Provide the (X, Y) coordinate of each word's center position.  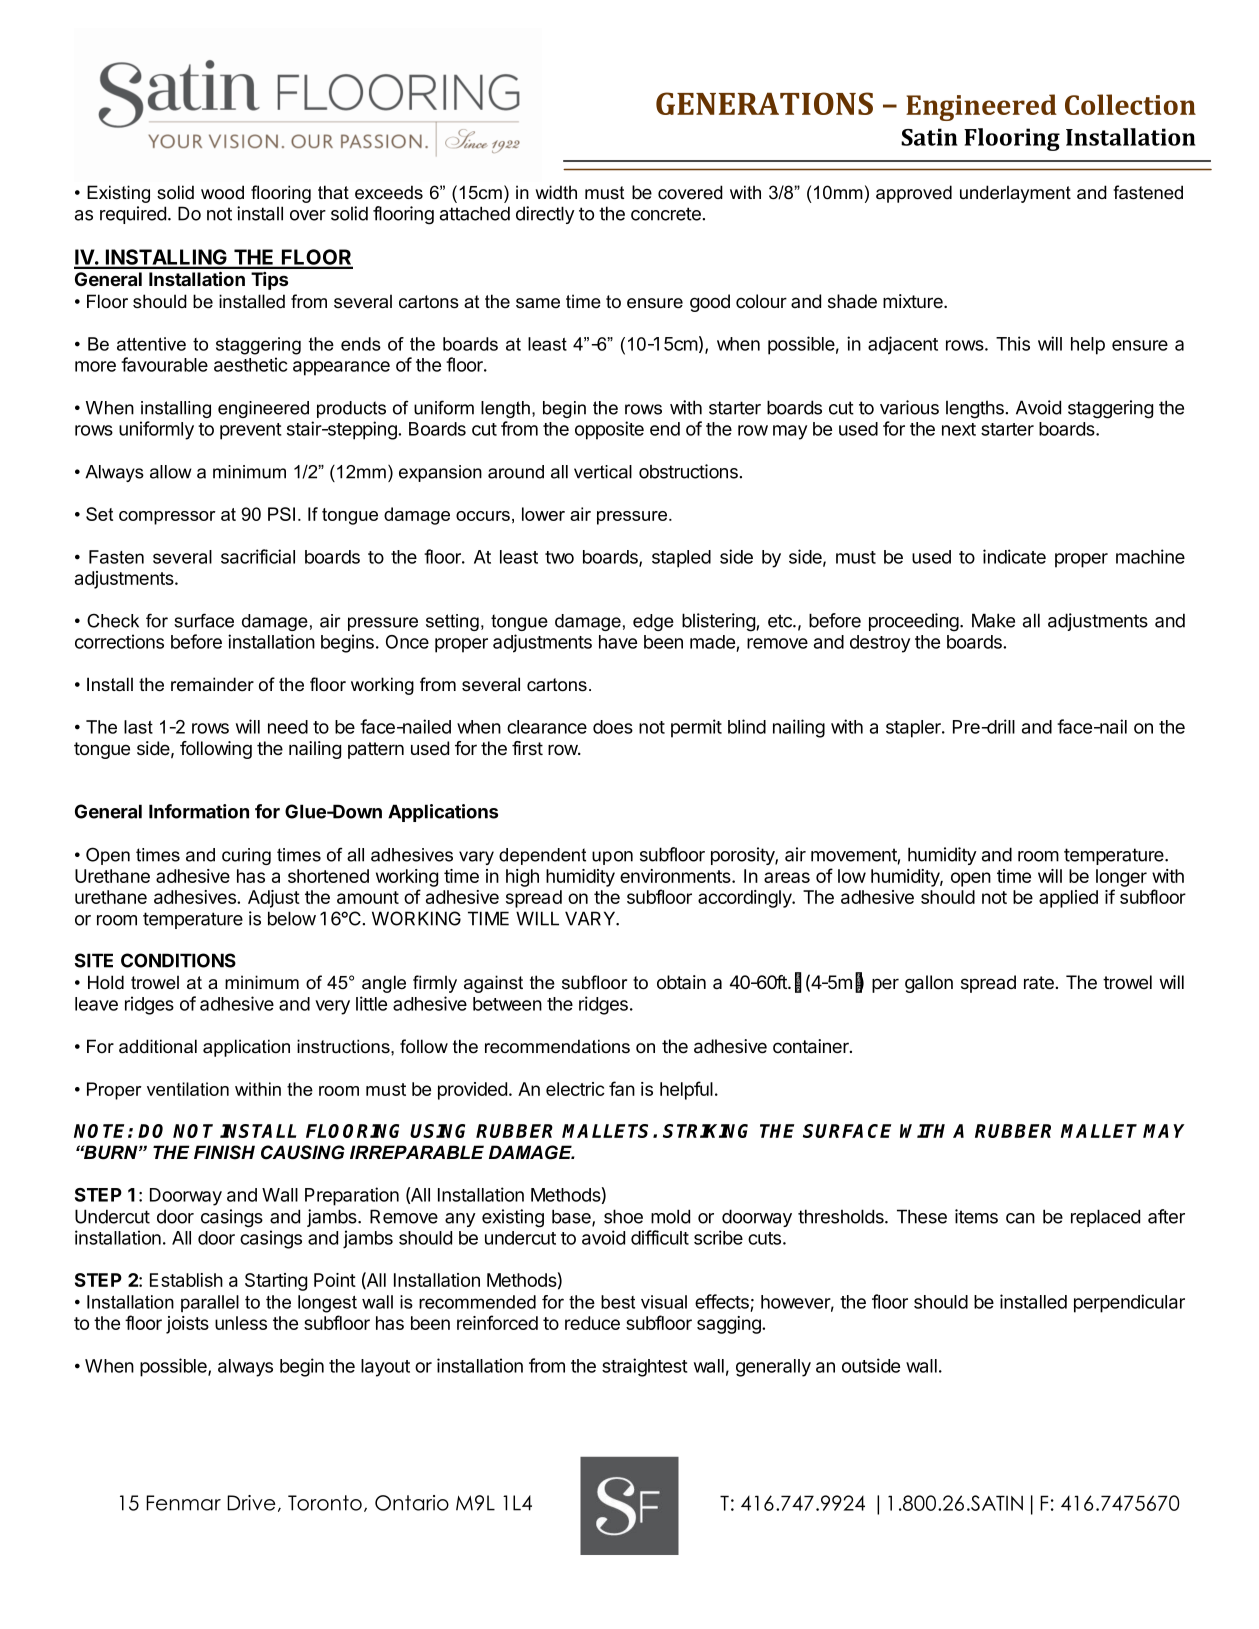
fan (622, 1088)
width (556, 192)
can (1020, 1218)
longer (1121, 878)
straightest (645, 1367)
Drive (251, 1503)
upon (612, 858)
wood (222, 192)
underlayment (1015, 194)
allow (171, 472)
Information (199, 811)
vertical (603, 472)
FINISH (224, 1152)
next (959, 429)
